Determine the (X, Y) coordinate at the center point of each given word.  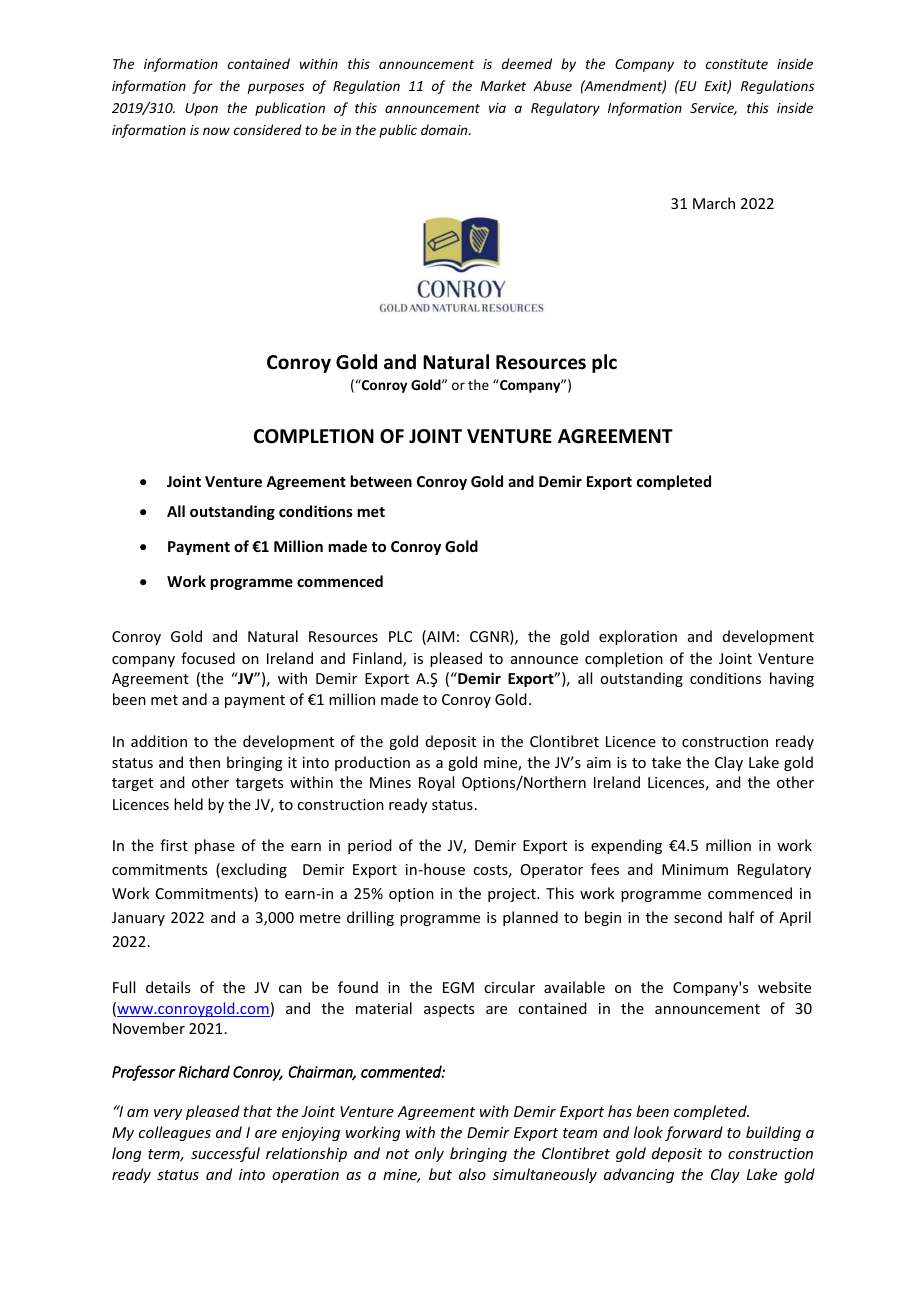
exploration (638, 637)
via (497, 108)
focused (208, 658)
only (429, 1154)
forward (694, 1133)
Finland (378, 659)
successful (225, 1154)
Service (713, 109)
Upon (201, 109)
